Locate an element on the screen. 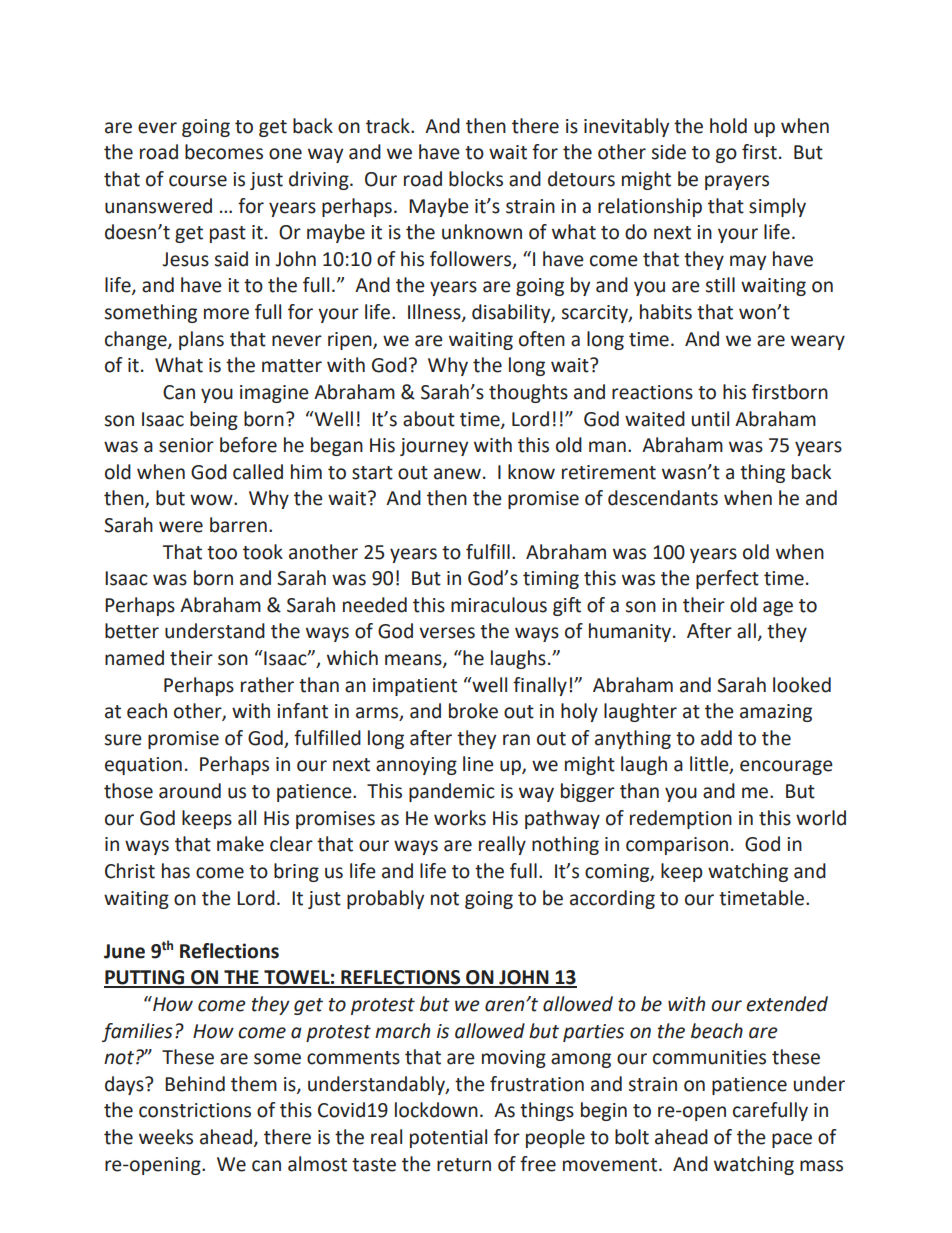  verses is located at coordinates (447, 633).
